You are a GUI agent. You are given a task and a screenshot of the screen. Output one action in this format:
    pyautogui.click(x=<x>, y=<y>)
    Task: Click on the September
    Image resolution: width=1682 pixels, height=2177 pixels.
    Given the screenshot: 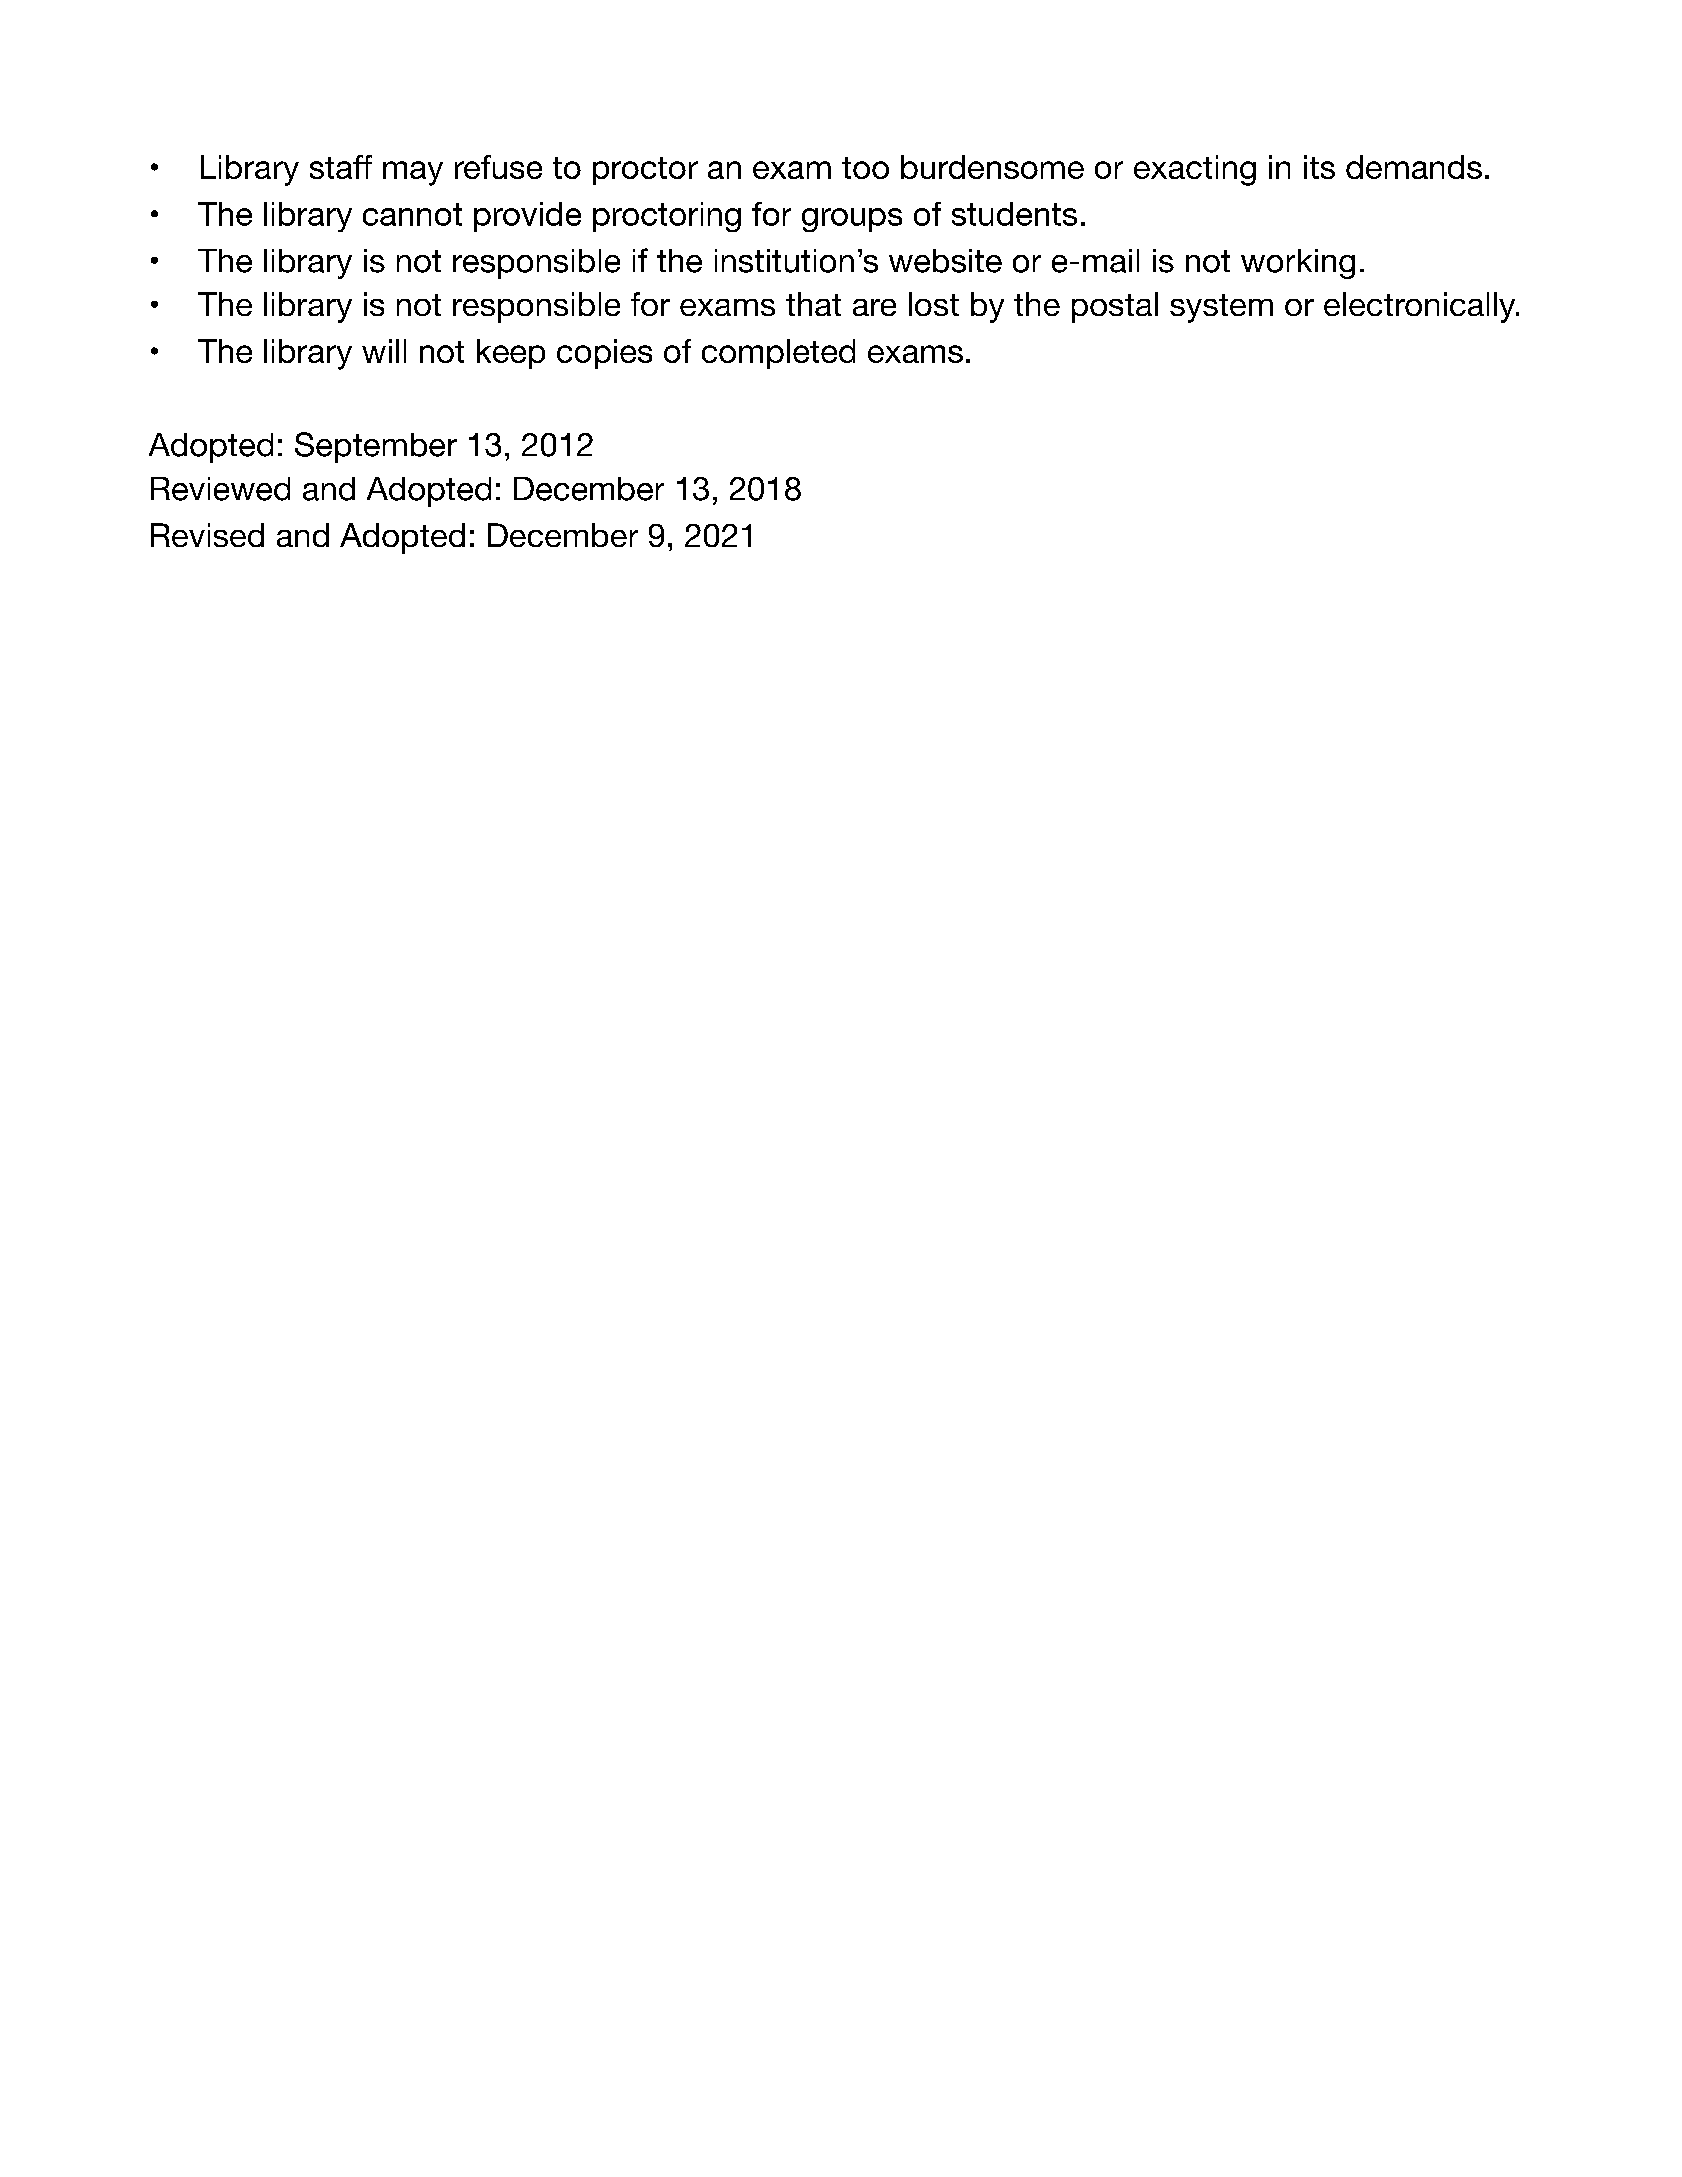 What is the action you would take?
    pyautogui.click(x=376, y=447)
